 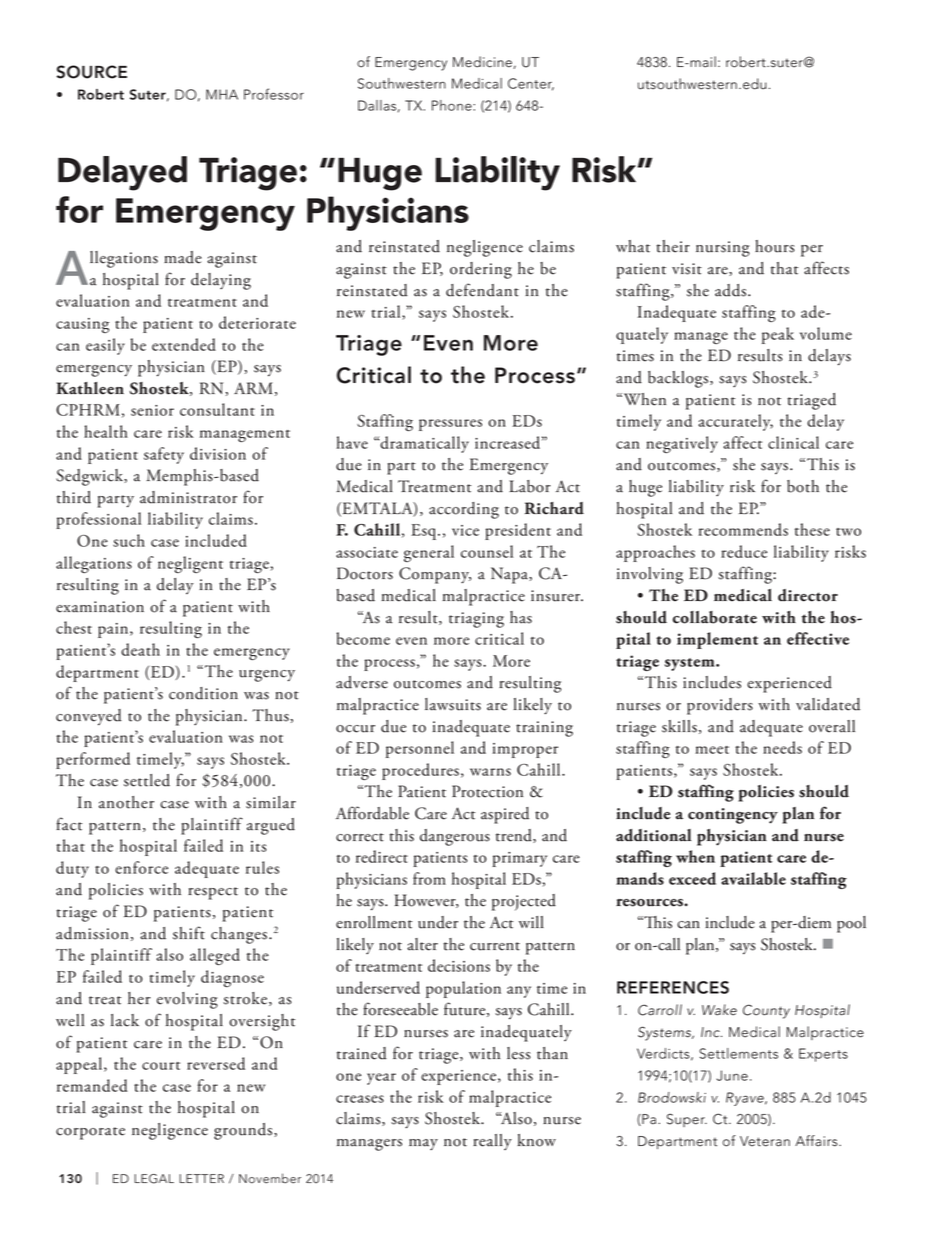 What do you see at coordinates (140, 649) in the screenshot?
I see `death` at bounding box center [140, 649].
